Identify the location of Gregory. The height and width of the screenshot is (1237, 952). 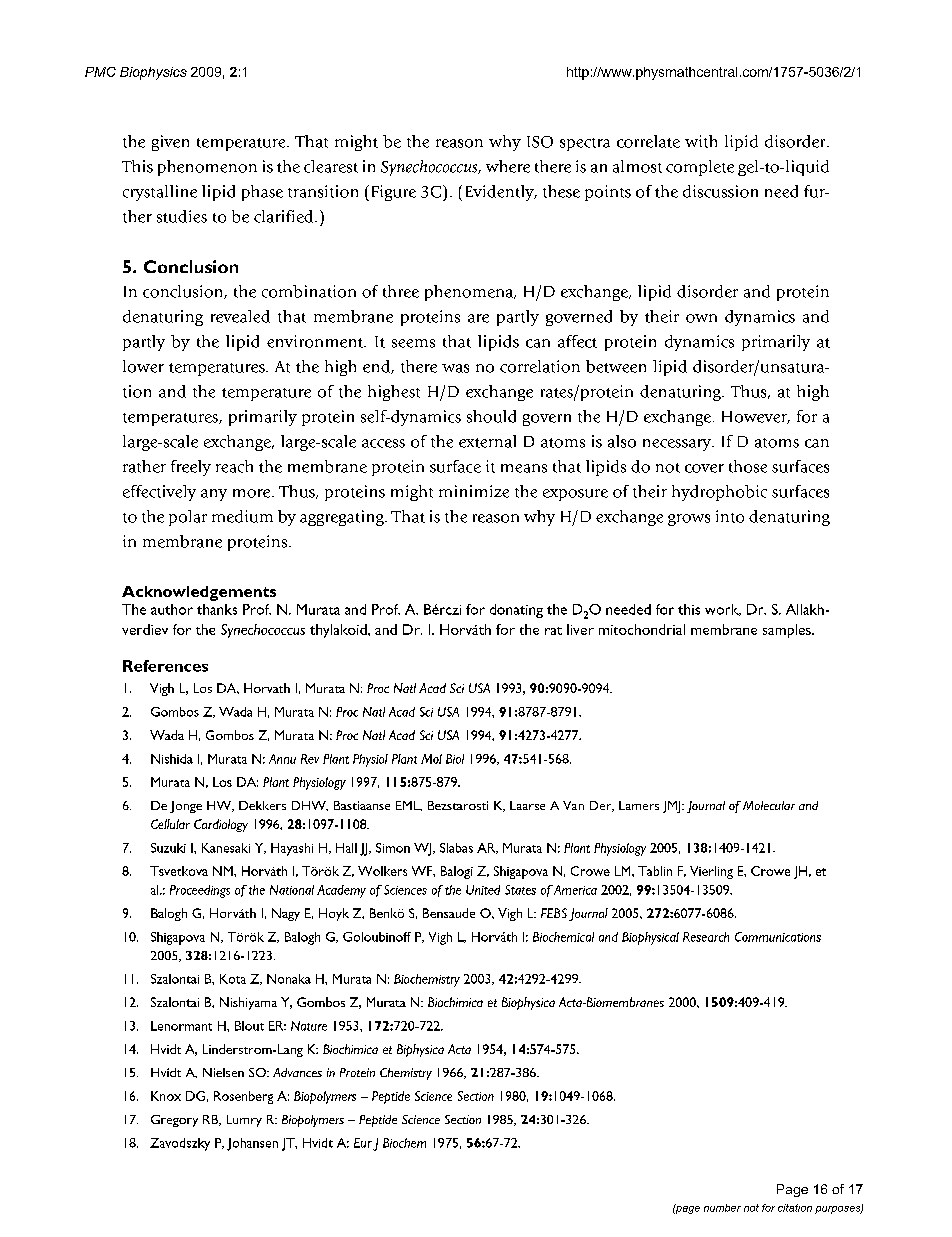
(174, 1121).
